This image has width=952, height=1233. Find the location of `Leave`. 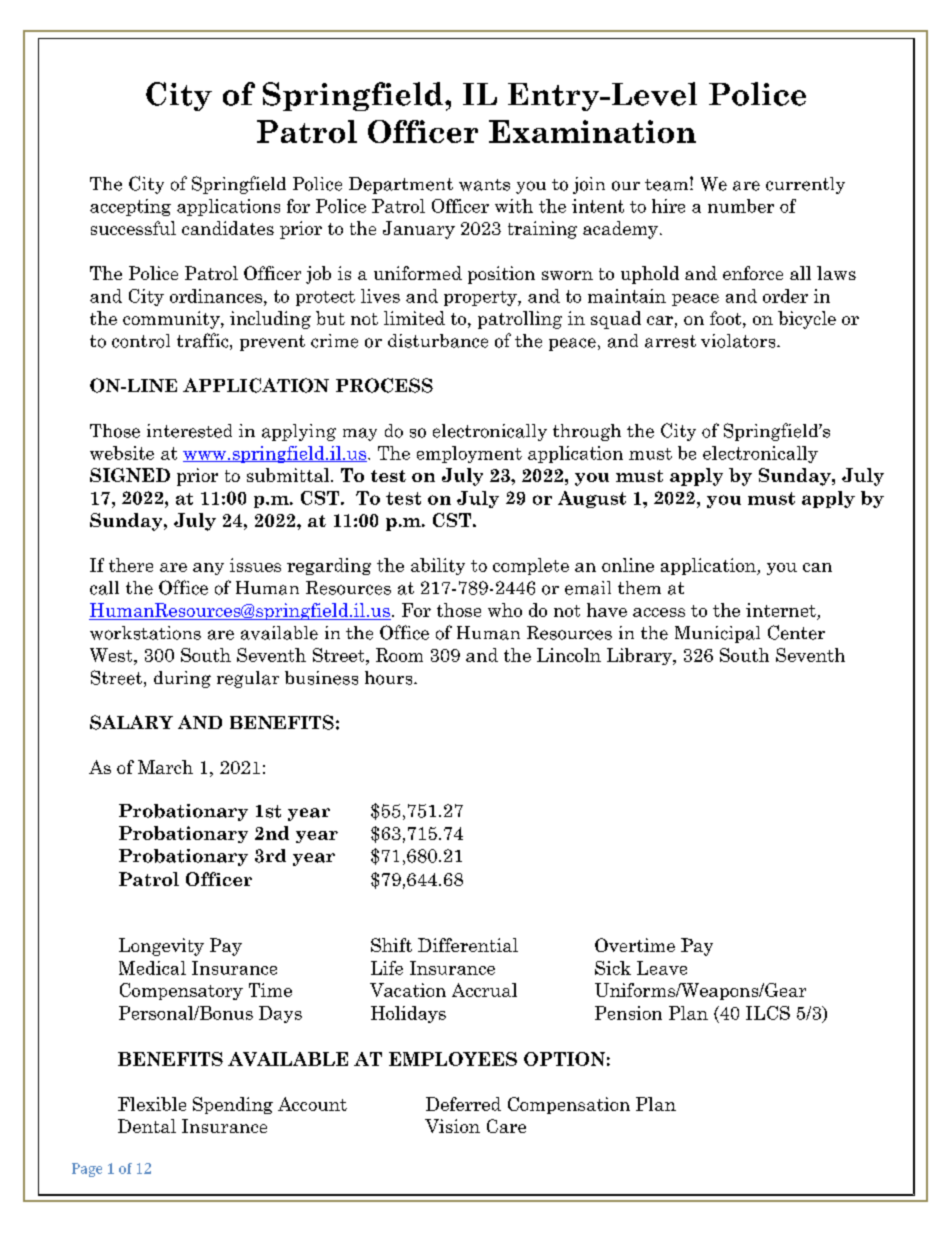

Leave is located at coordinates (662, 968).
